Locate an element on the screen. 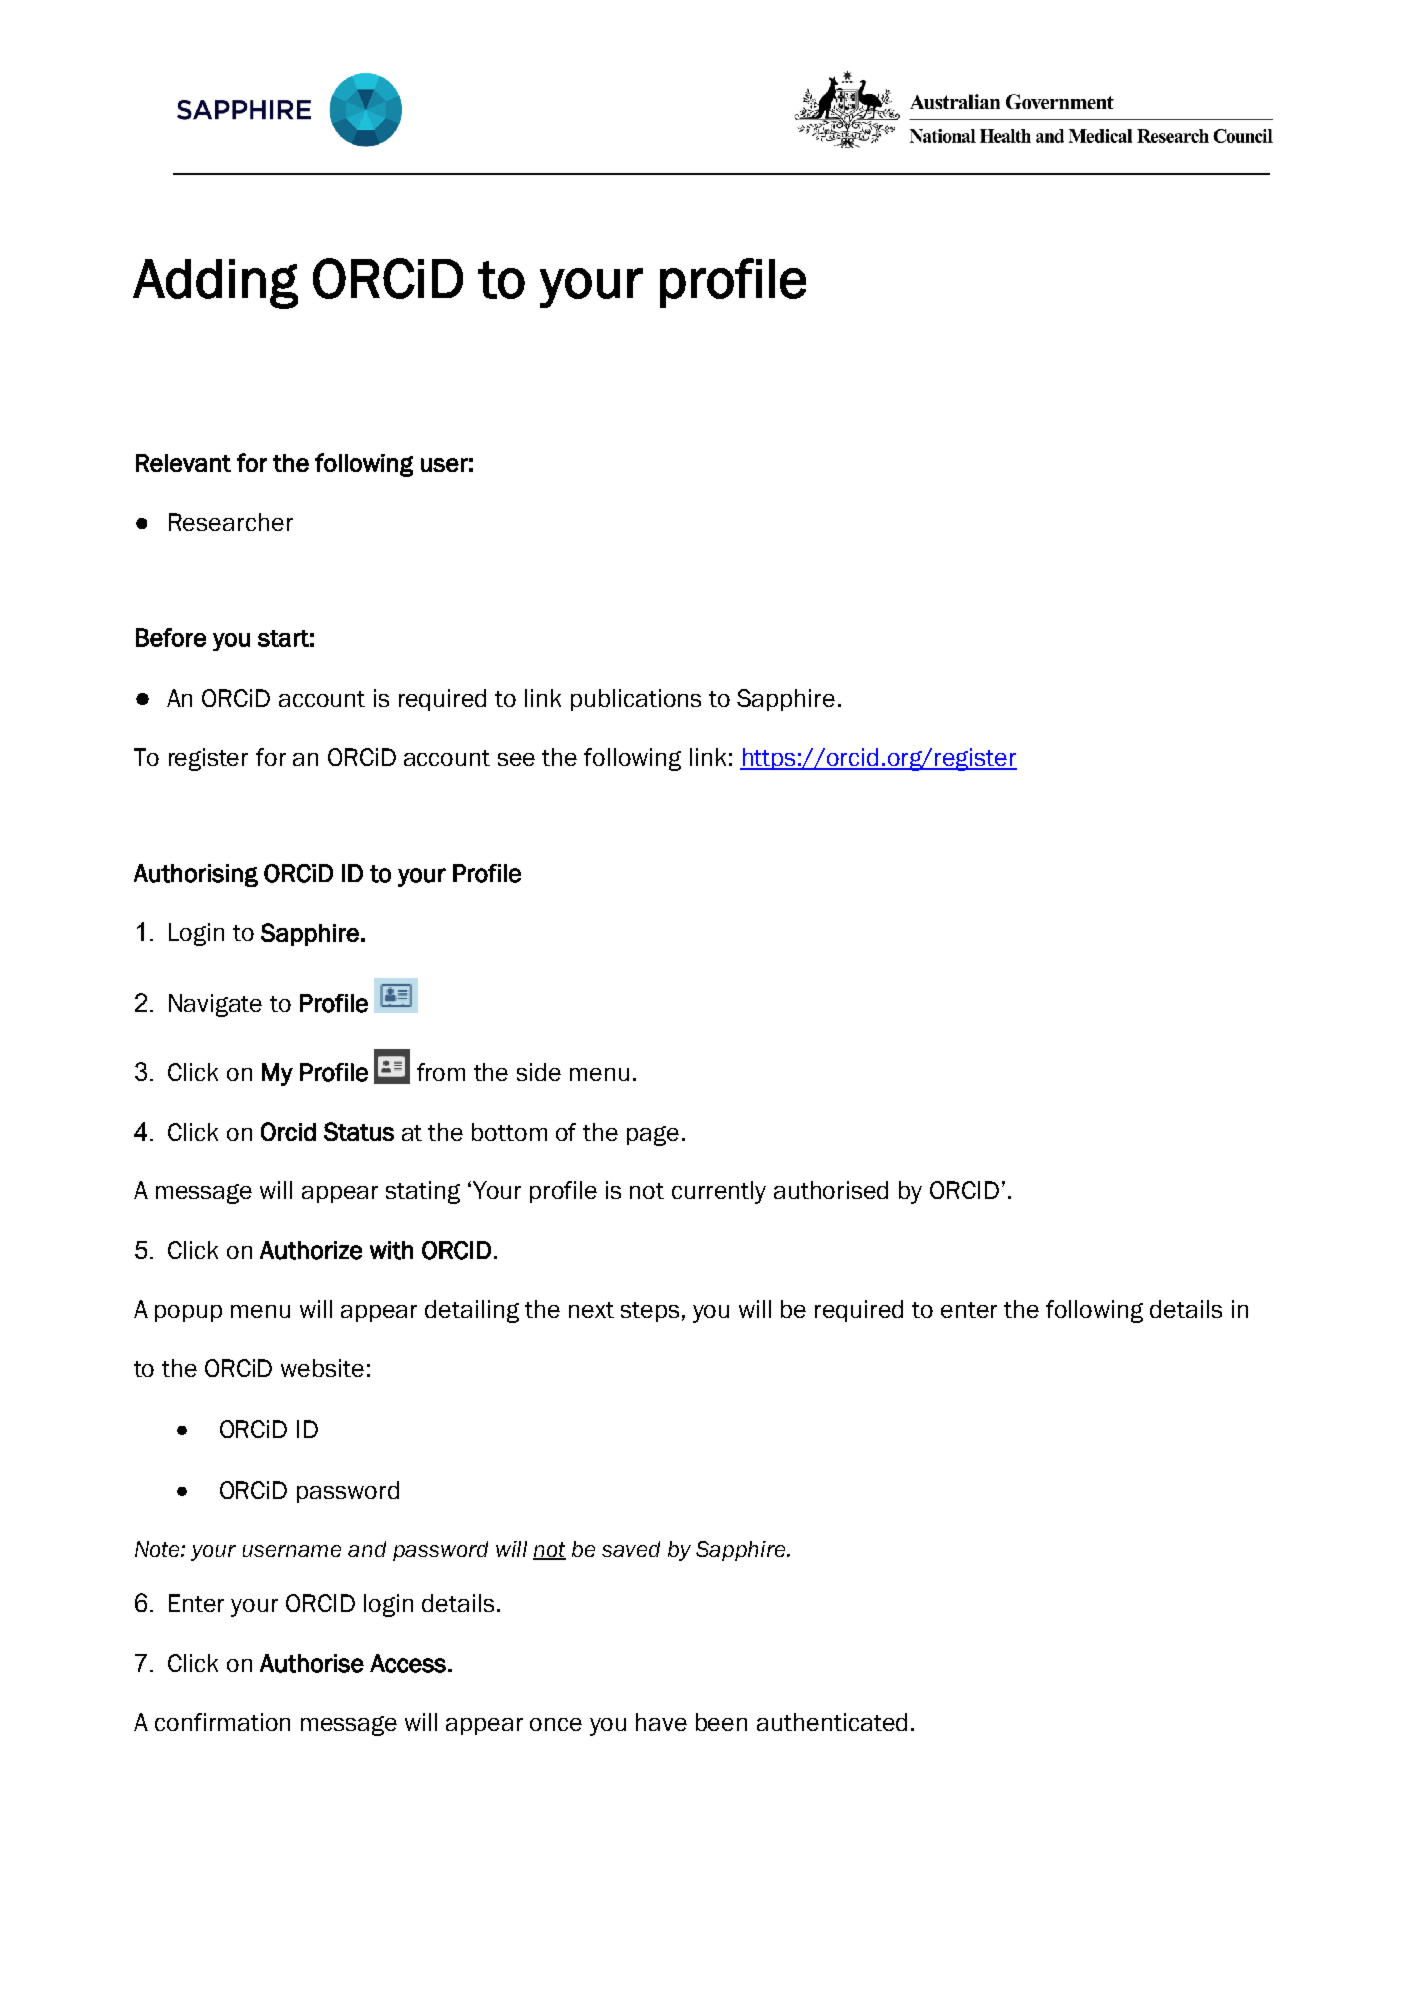  detailing is located at coordinates (472, 1311).
